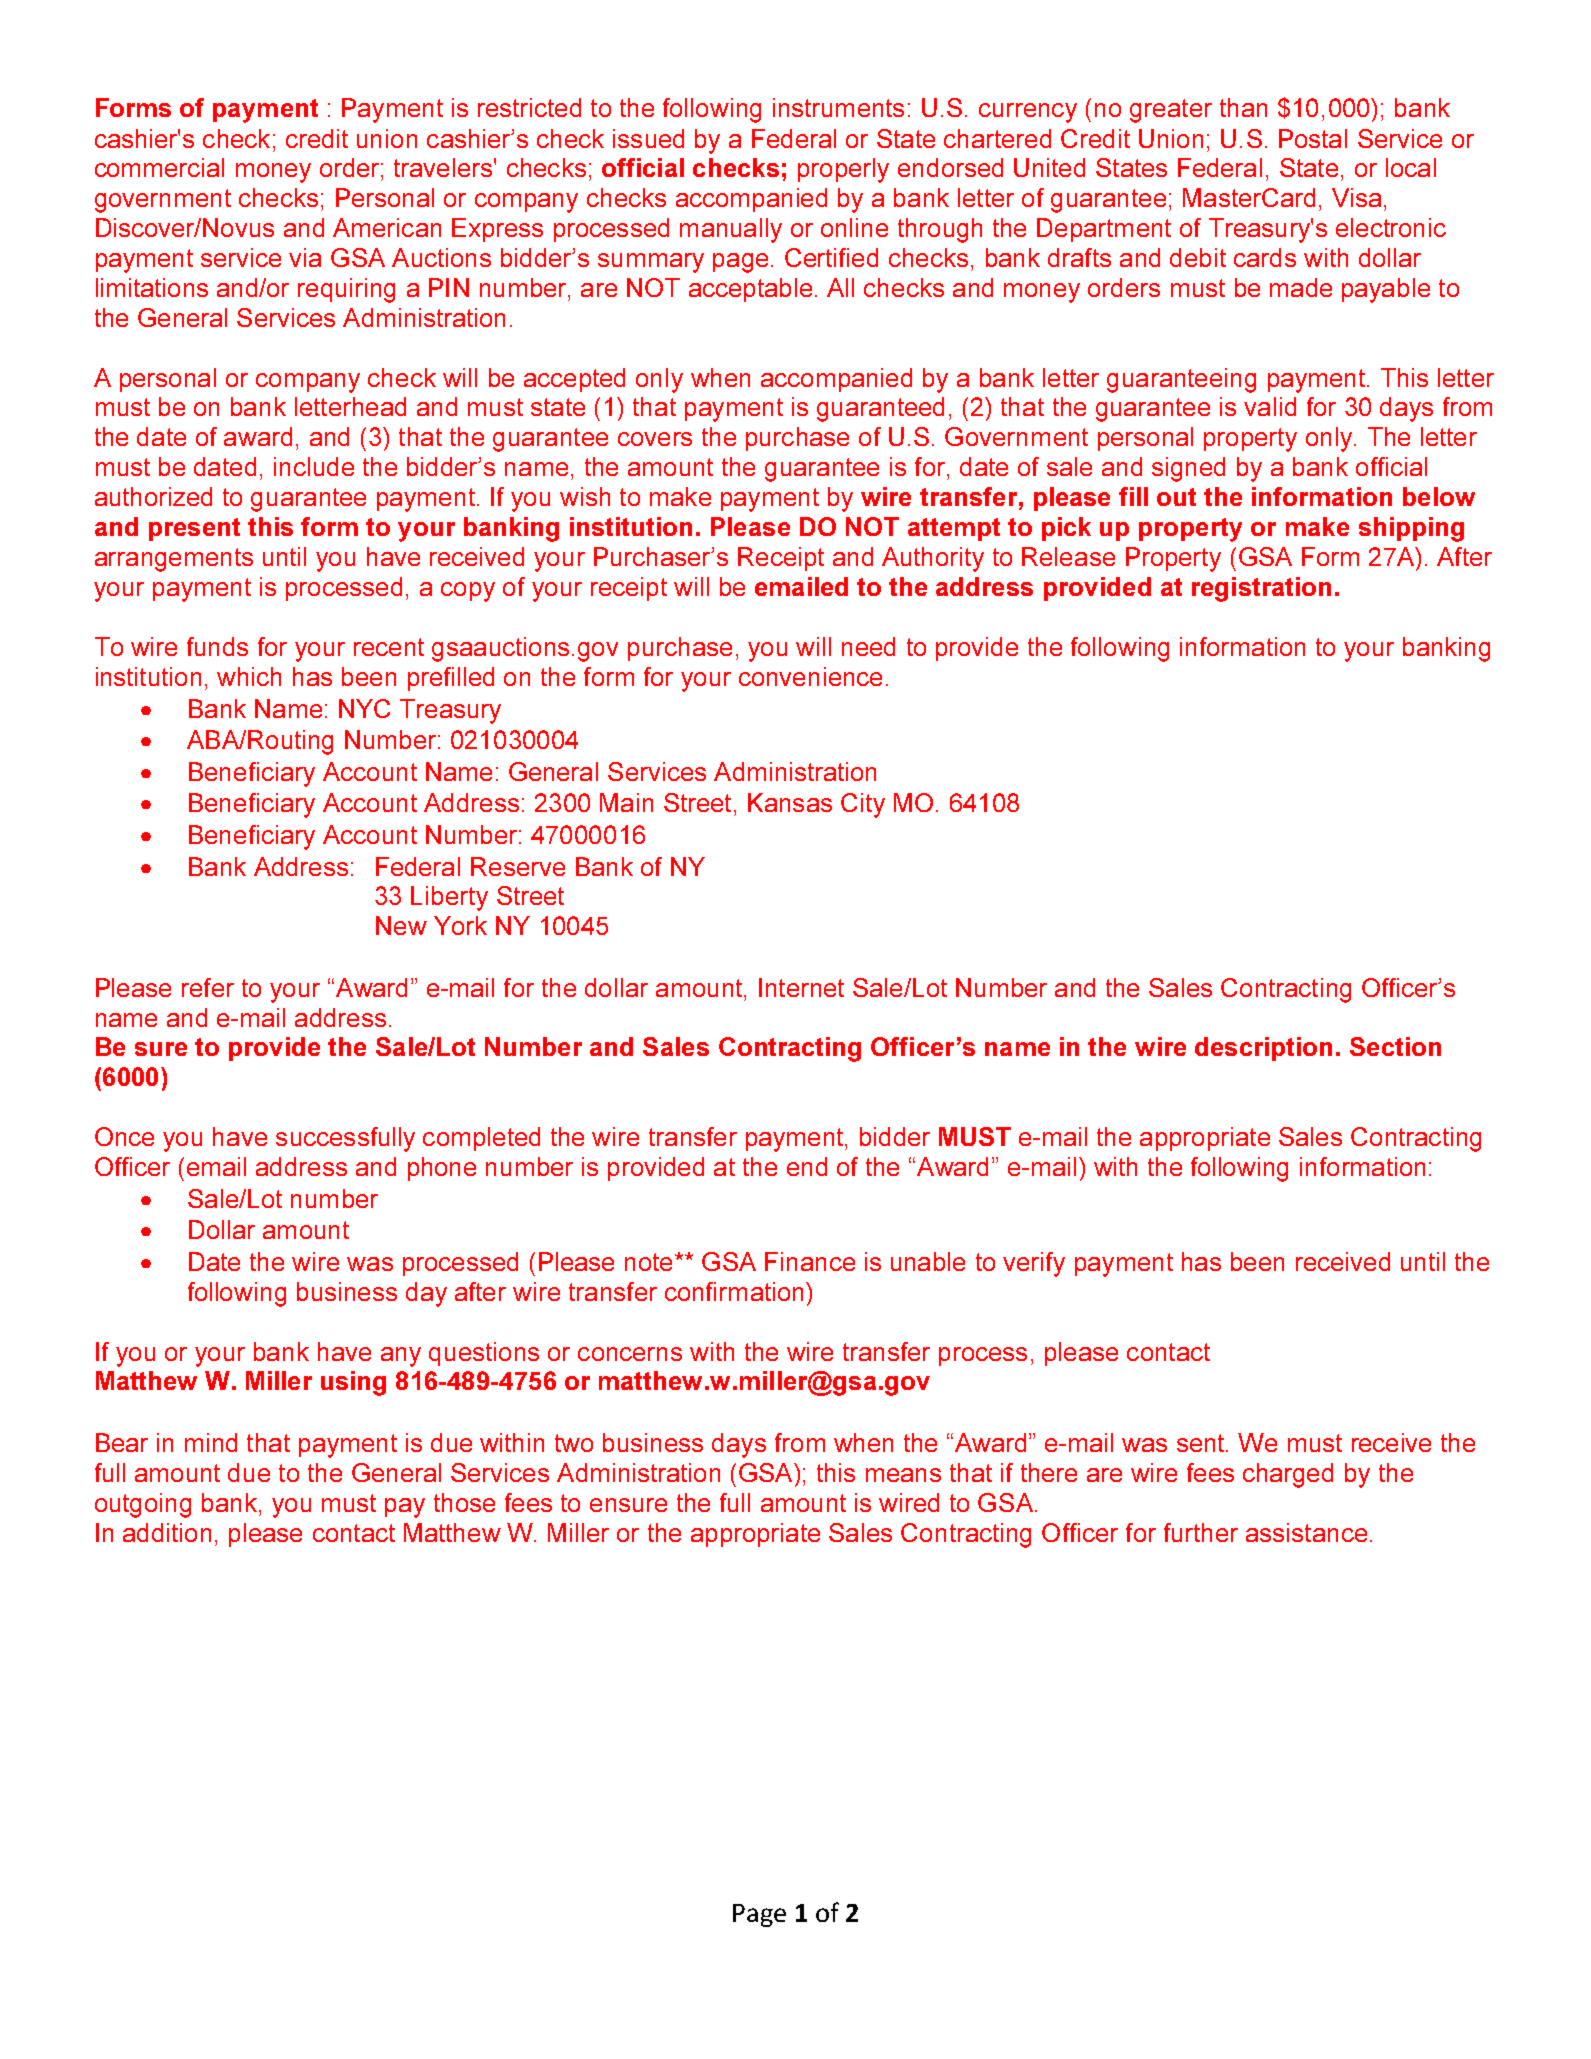 This page has height=2059, width=1591. What do you see at coordinates (1288, 1475) in the page?
I see `charged` at bounding box center [1288, 1475].
